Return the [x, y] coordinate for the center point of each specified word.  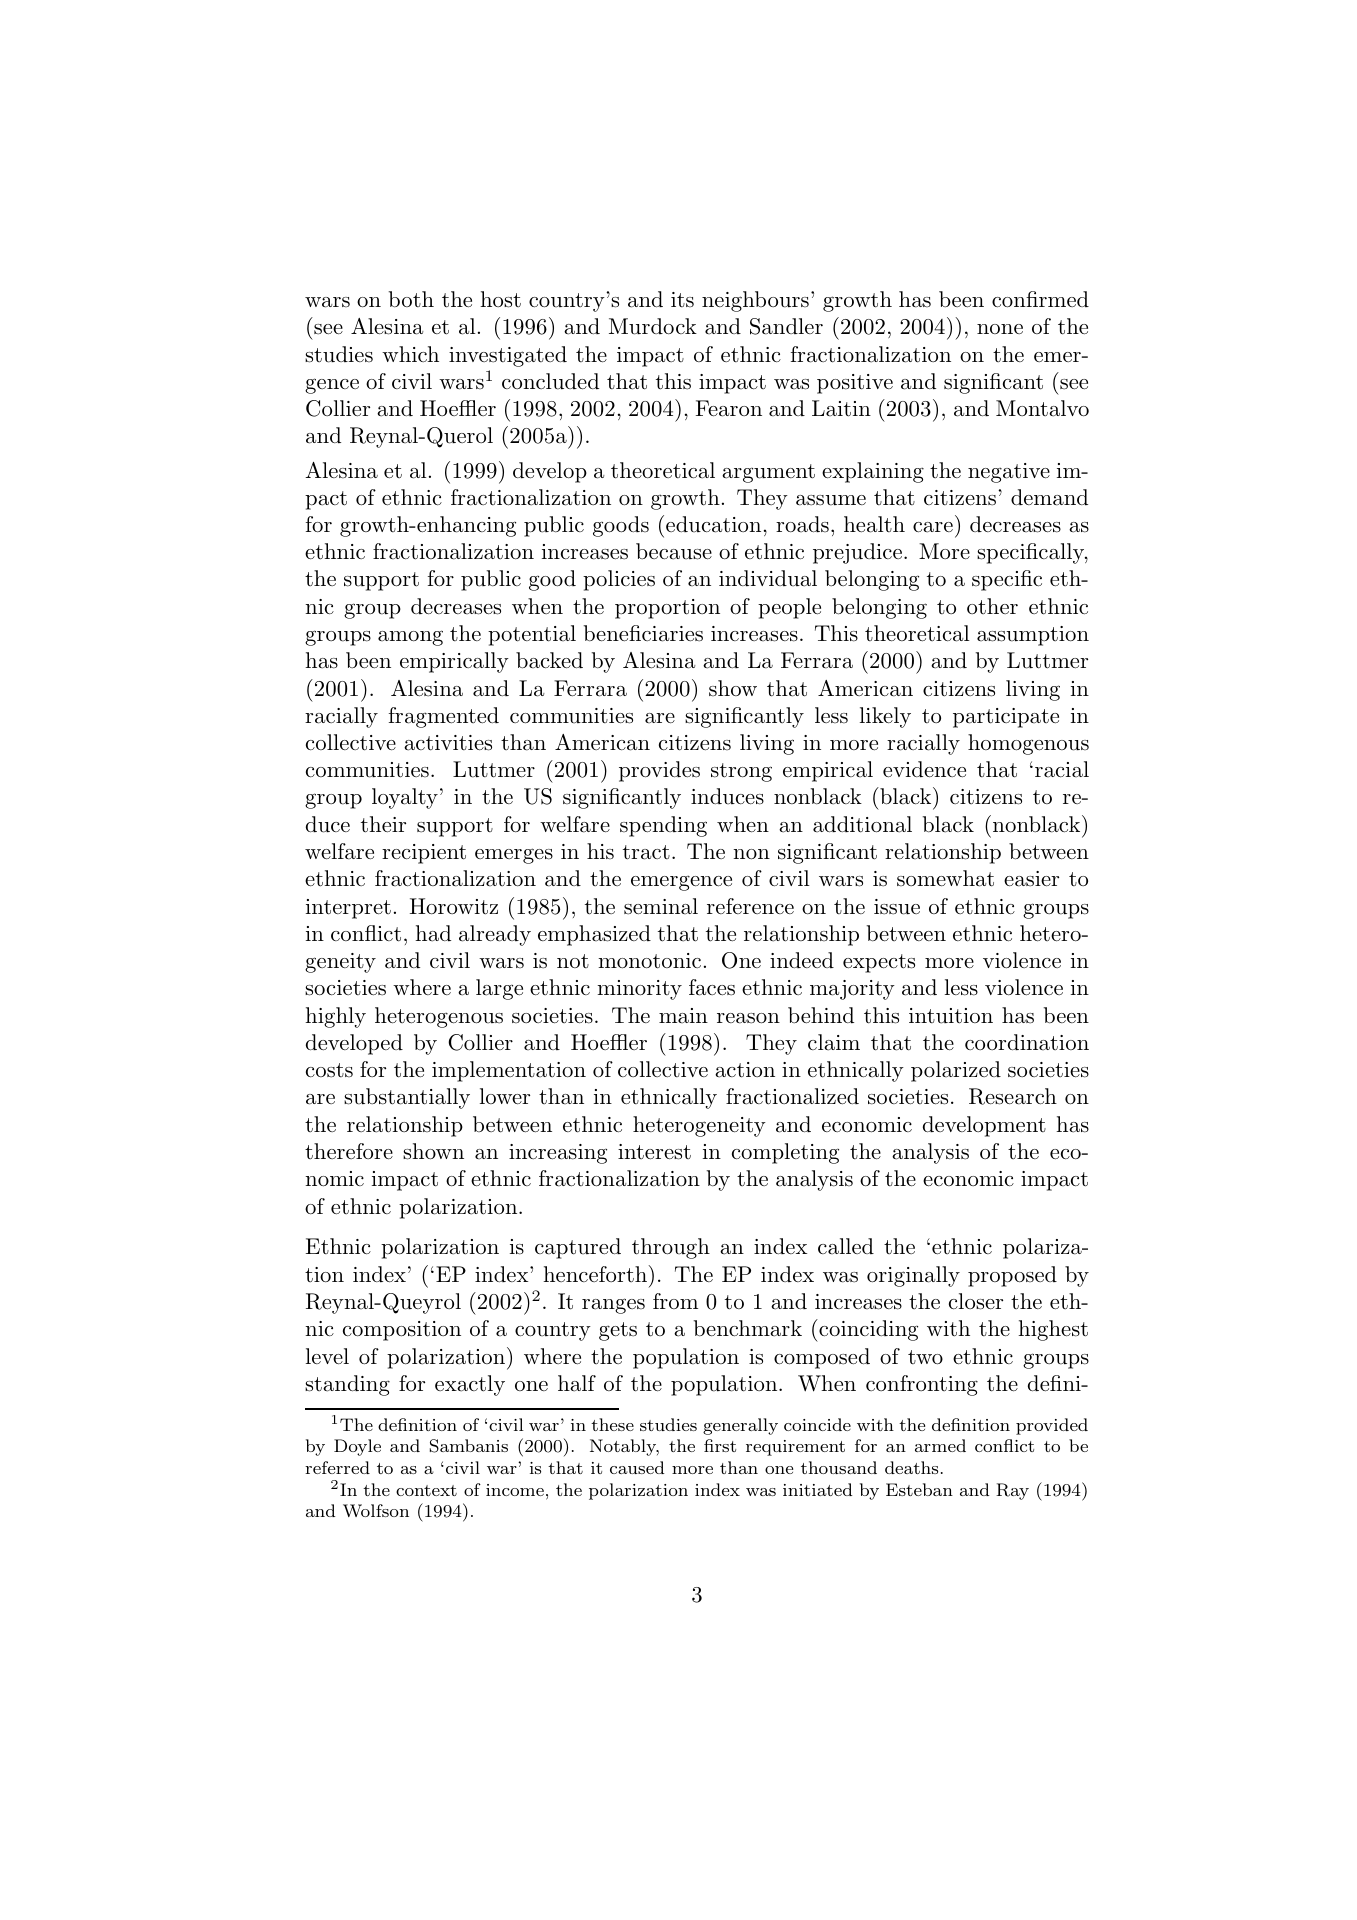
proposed [1012, 1276]
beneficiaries [643, 633]
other [992, 606]
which [410, 354]
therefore [349, 1151]
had [433, 933]
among [410, 638]
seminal [661, 906]
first [720, 1445]
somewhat [945, 878]
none [1000, 329]
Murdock [653, 326]
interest [654, 1152]
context [426, 1490]
